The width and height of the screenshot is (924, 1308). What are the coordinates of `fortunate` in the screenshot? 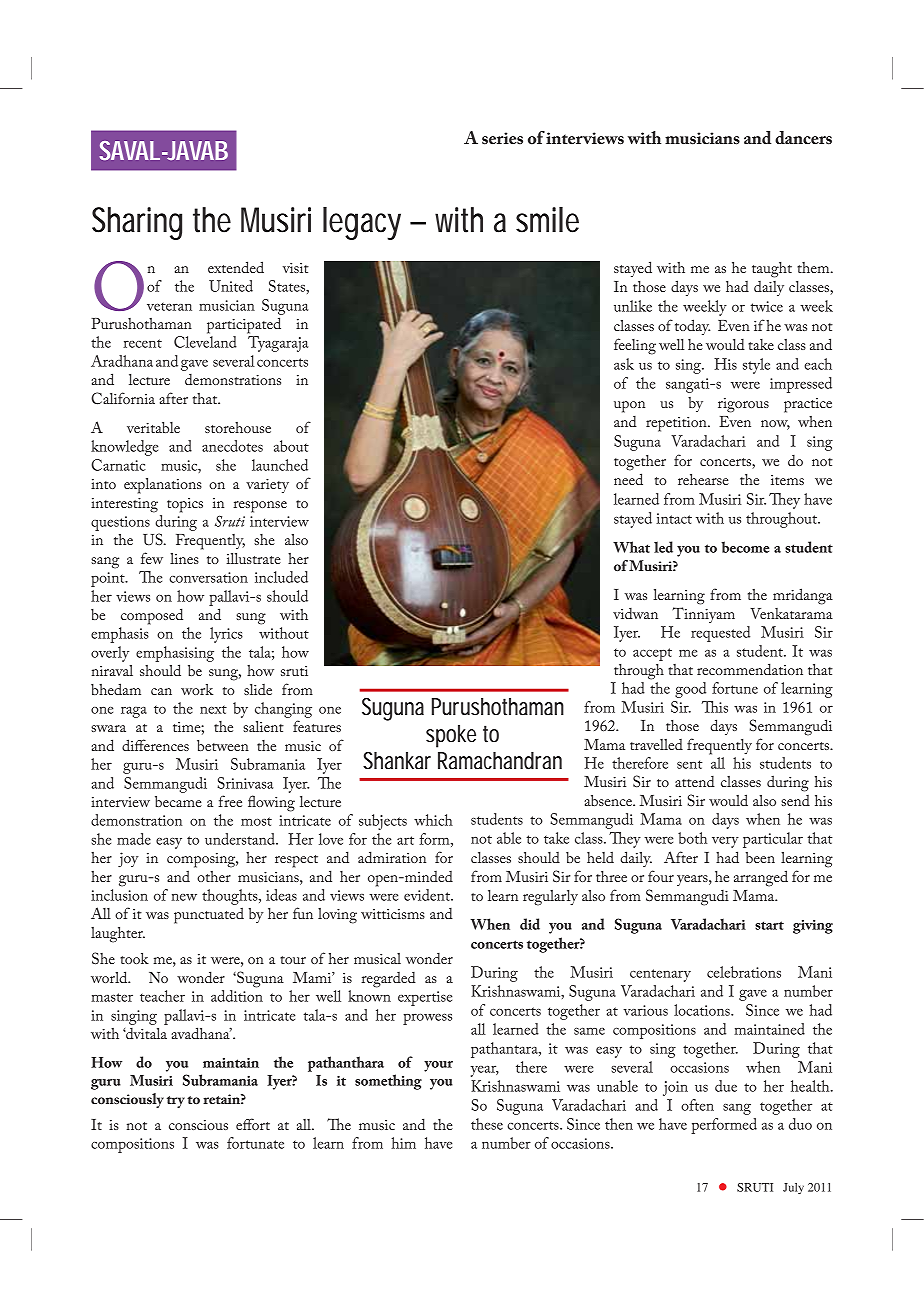 It's located at (255, 1143).
